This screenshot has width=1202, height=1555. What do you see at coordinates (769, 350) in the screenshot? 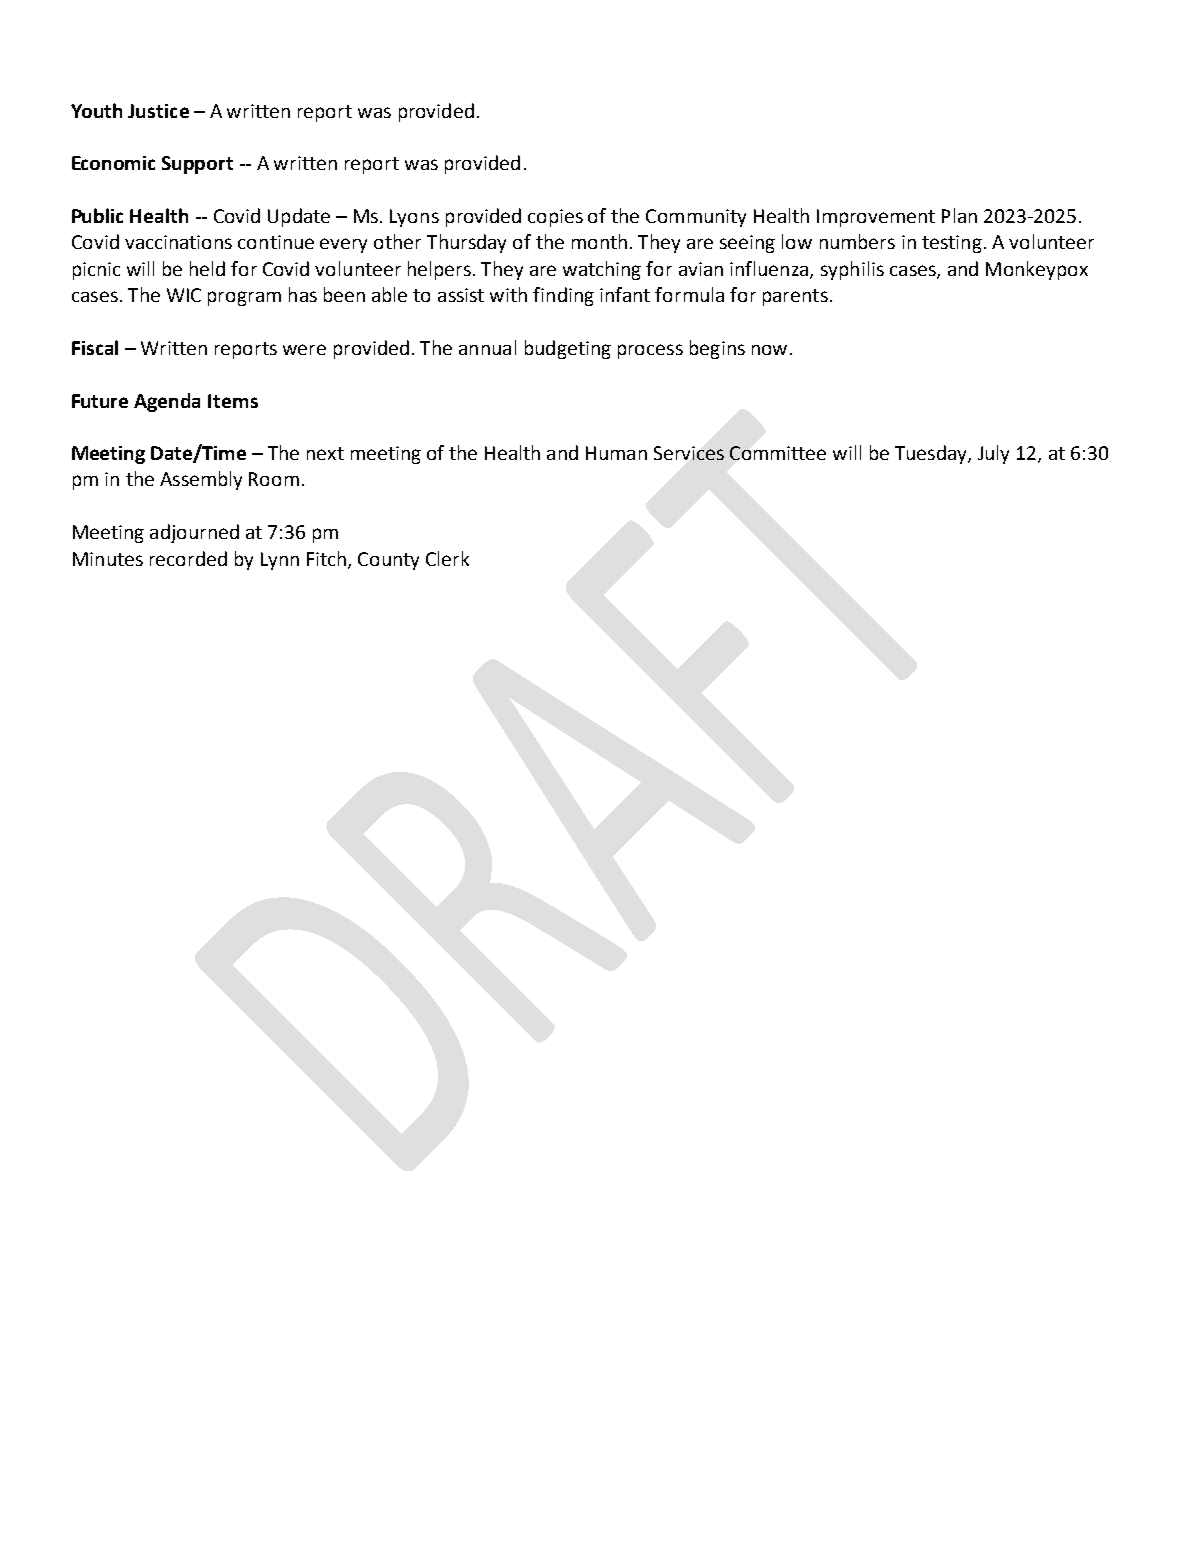
I see `now` at bounding box center [769, 350].
